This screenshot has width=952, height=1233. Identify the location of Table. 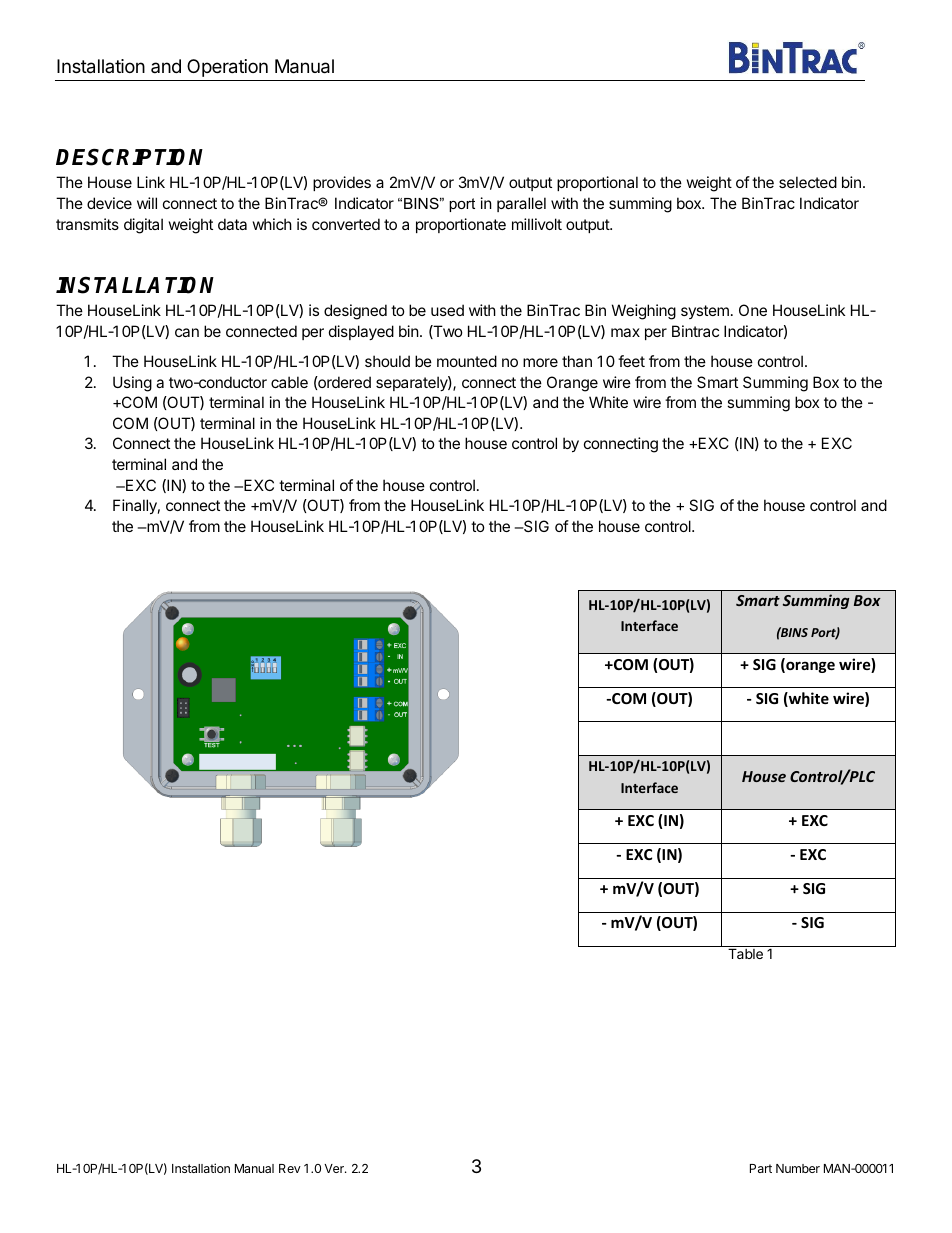
(745, 953).
